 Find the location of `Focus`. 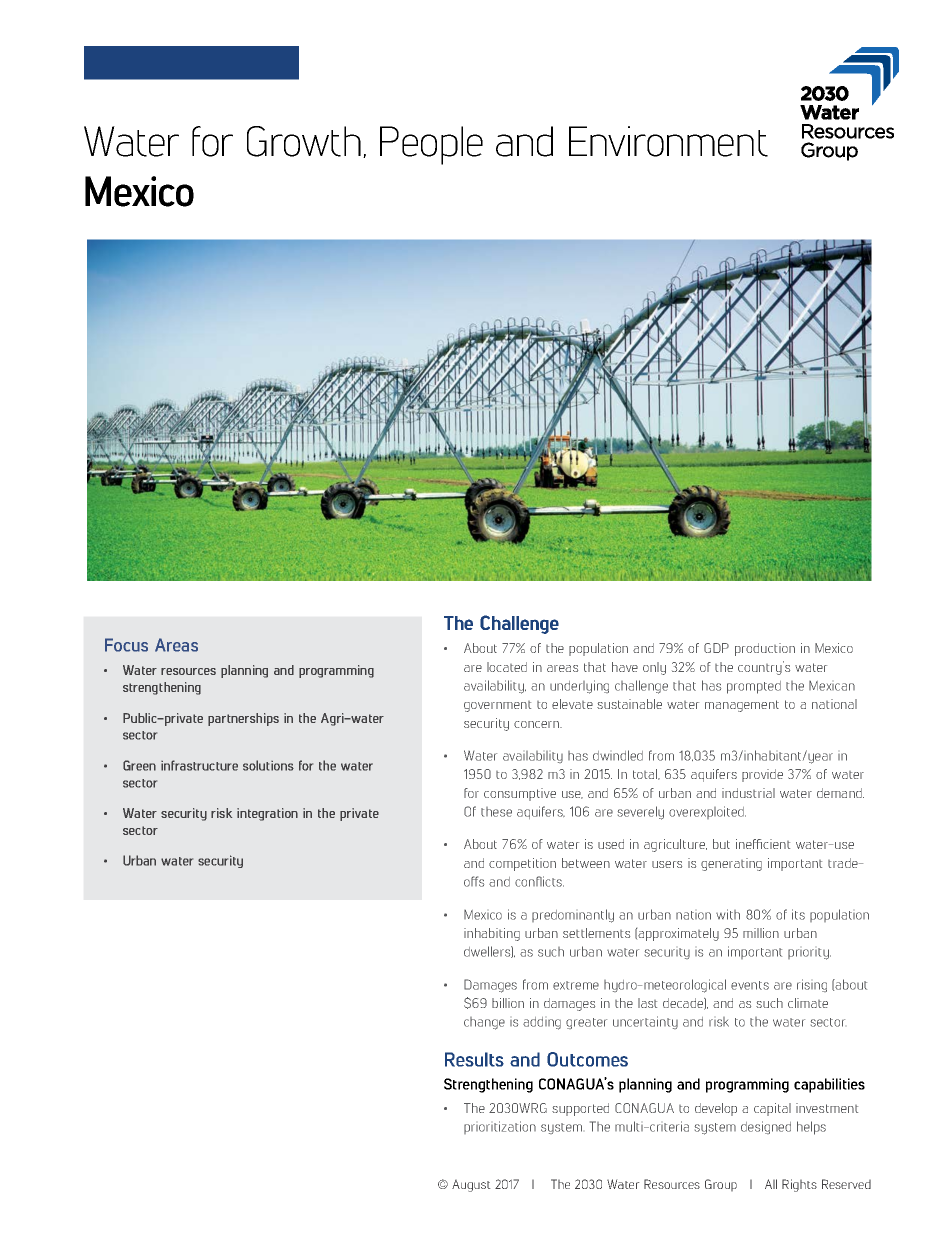

Focus is located at coordinates (126, 645).
